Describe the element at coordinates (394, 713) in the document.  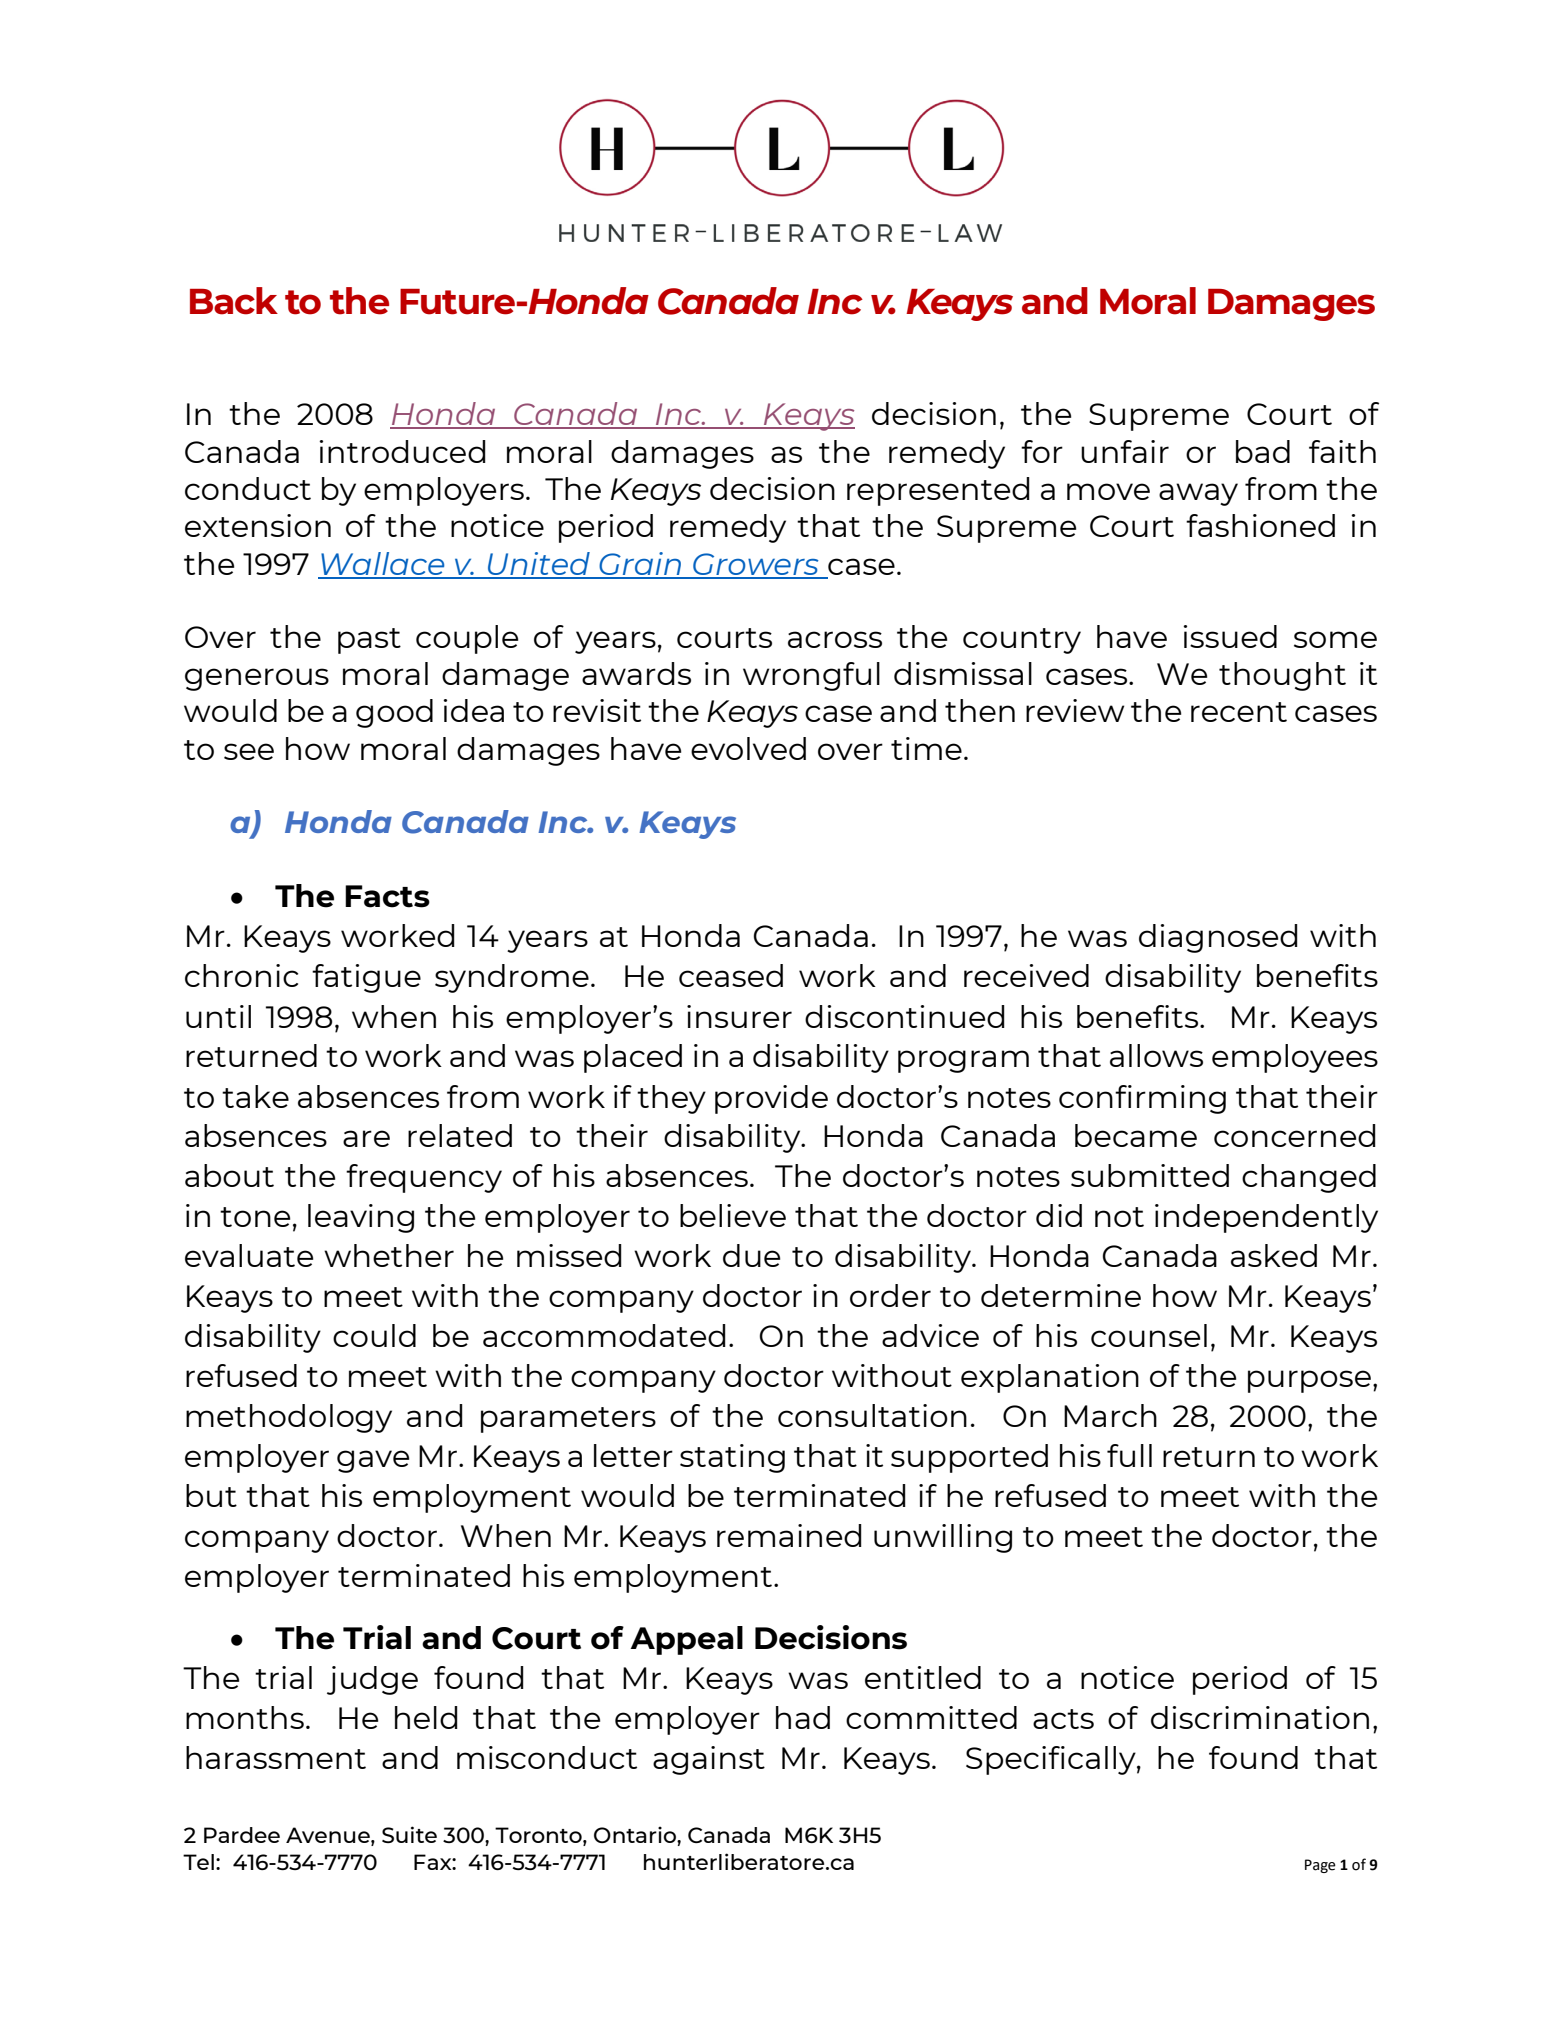
I see `good` at that location.
